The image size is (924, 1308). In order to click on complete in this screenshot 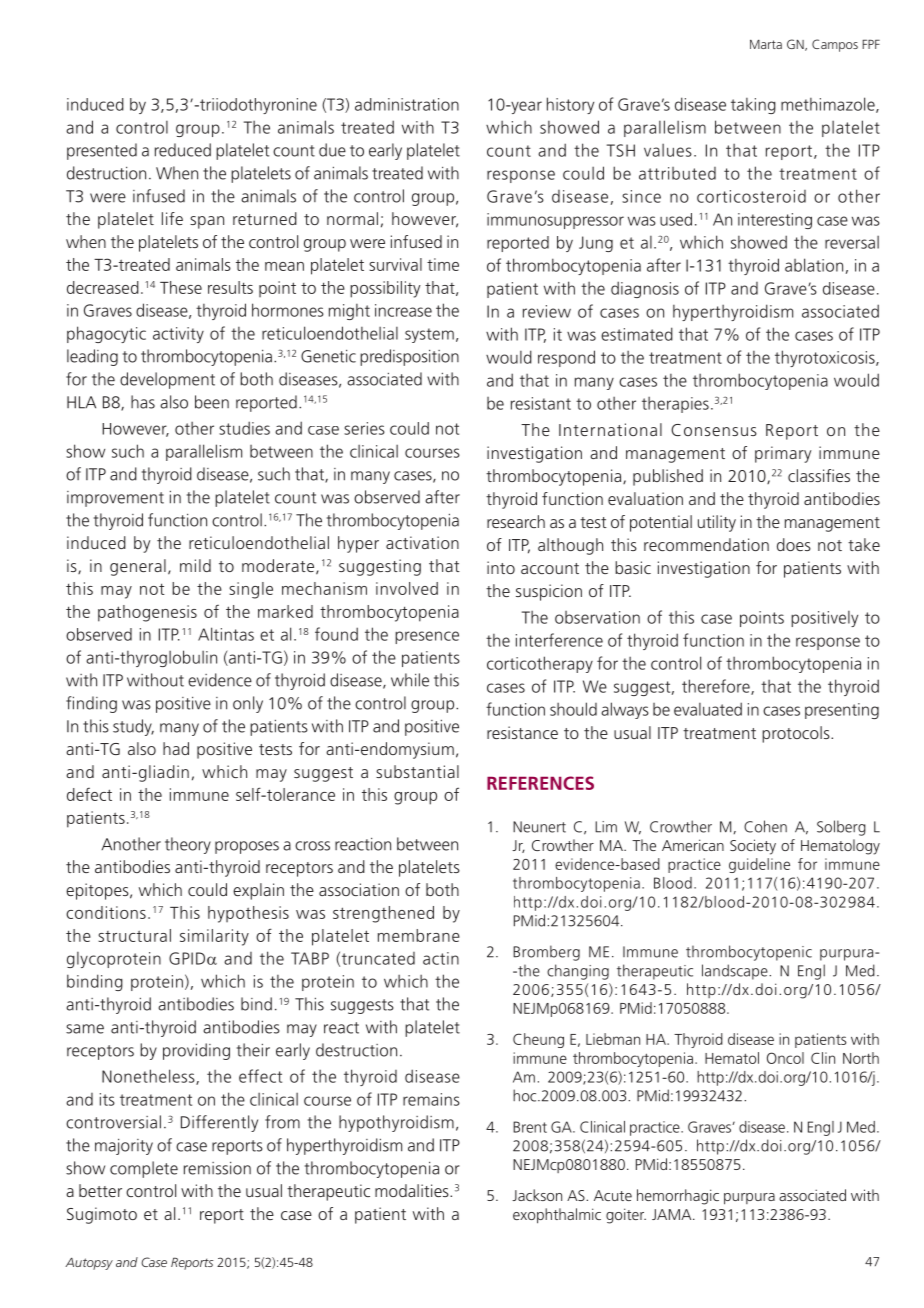, I will do `click(144, 1169)`.
